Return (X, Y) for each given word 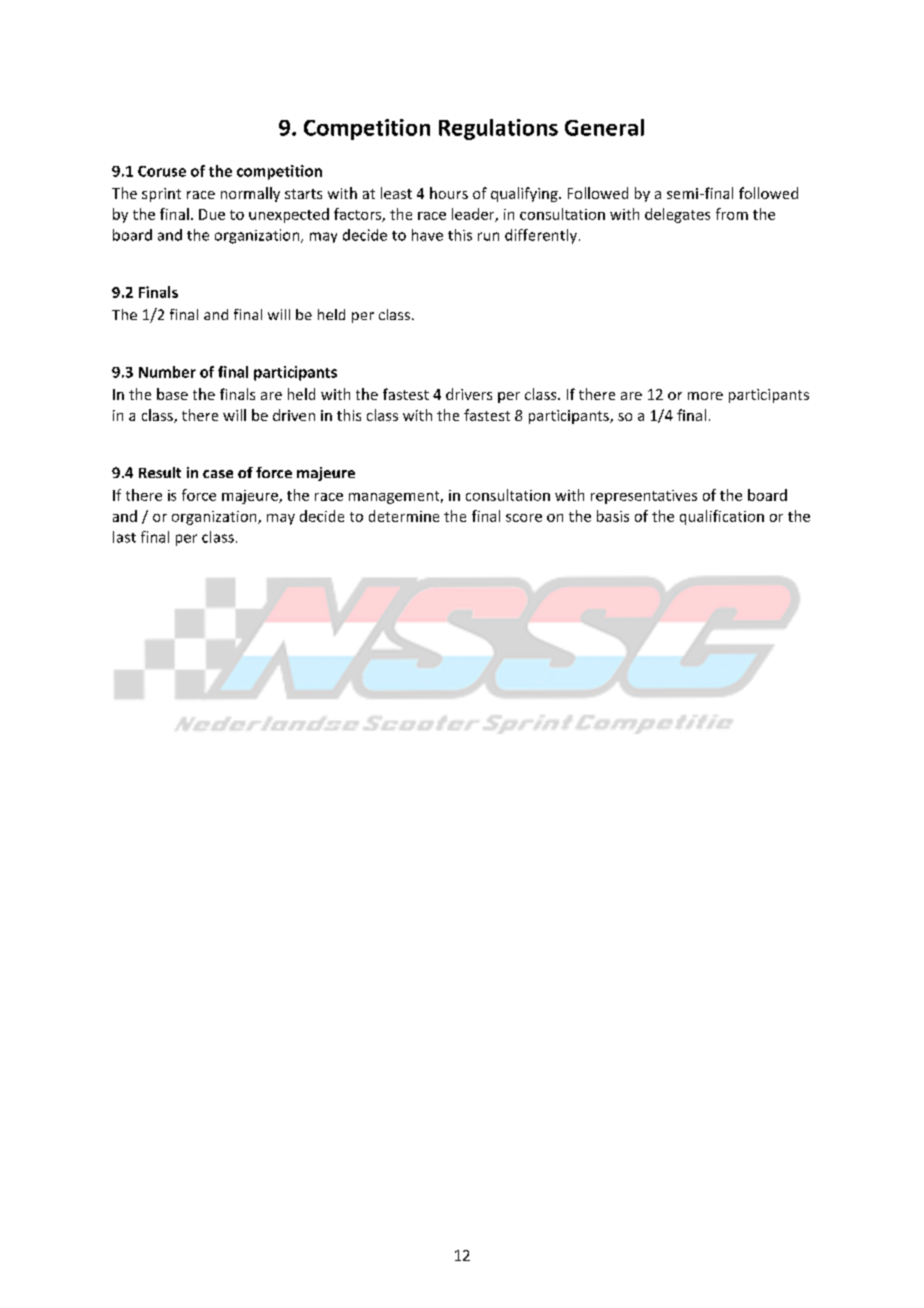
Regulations (498, 129)
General (604, 127)
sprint (161, 195)
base (172, 394)
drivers (469, 394)
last (124, 537)
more (705, 396)
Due (212, 214)
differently (541, 236)
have (427, 235)
